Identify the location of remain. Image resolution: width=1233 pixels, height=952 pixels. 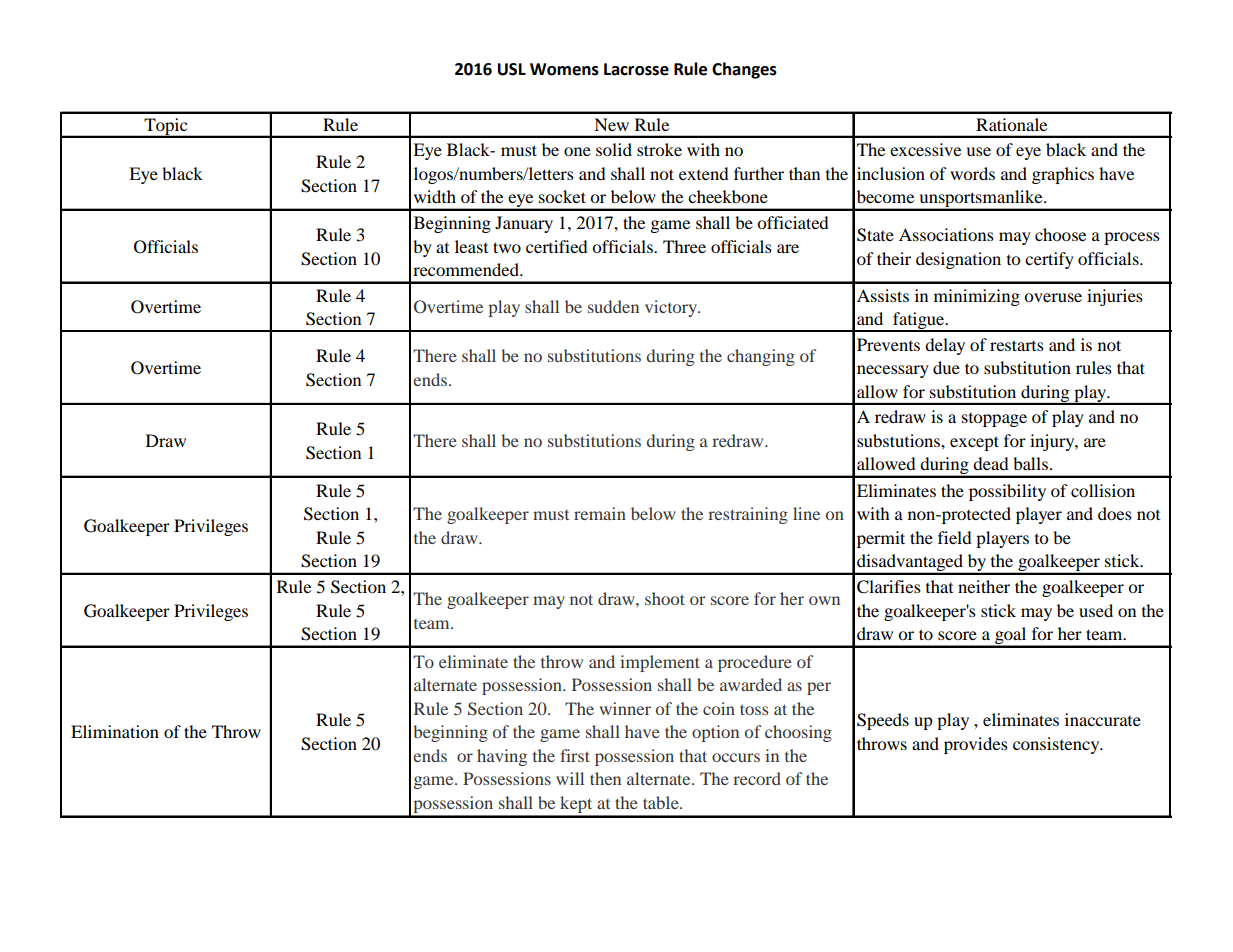
(600, 513).
